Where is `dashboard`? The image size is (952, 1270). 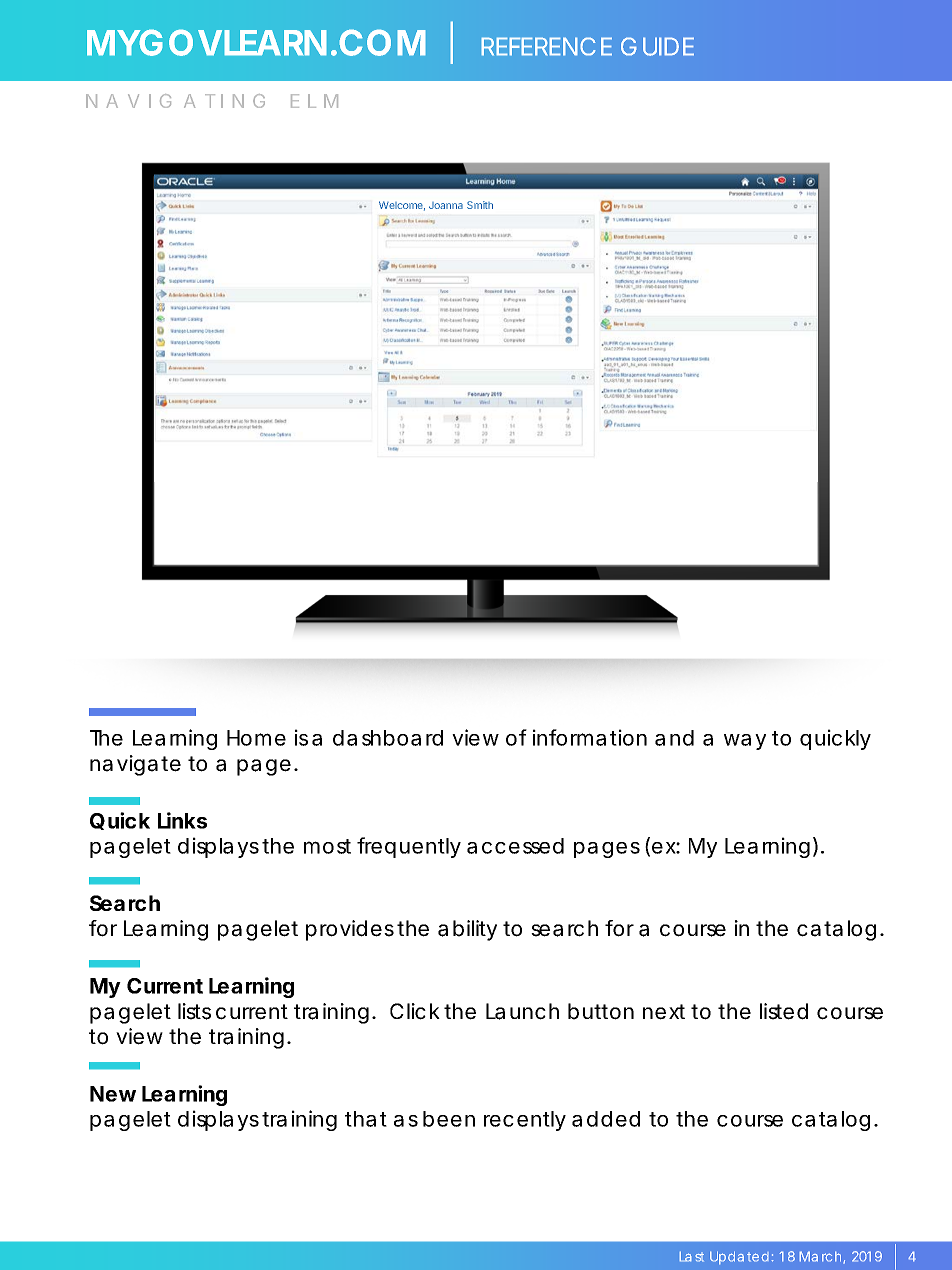 dashboard is located at coordinates (388, 738).
